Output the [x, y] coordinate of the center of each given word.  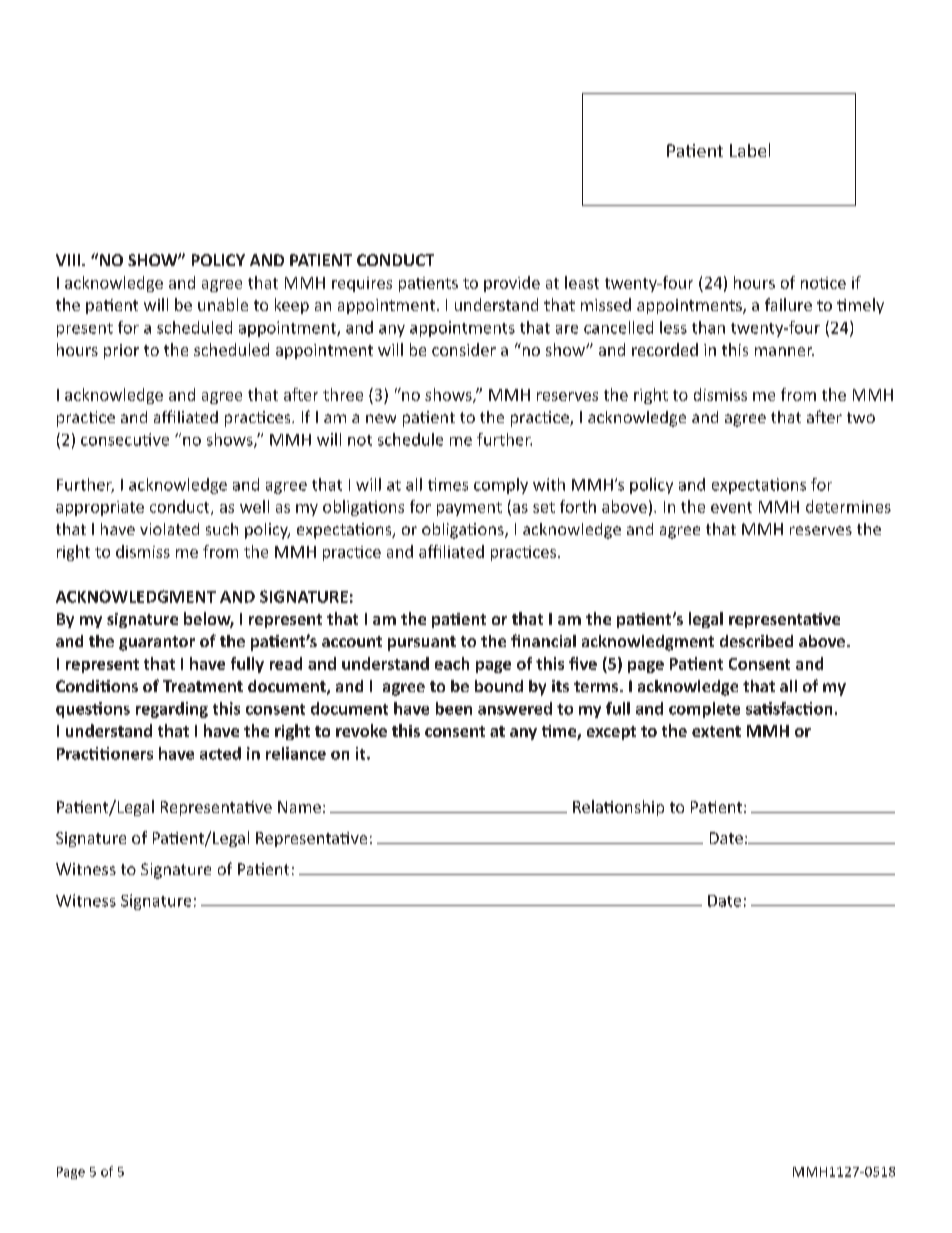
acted [220, 753]
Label [750, 150]
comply [501, 486]
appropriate [100, 508]
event [731, 507]
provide [512, 284]
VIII [69, 260]
